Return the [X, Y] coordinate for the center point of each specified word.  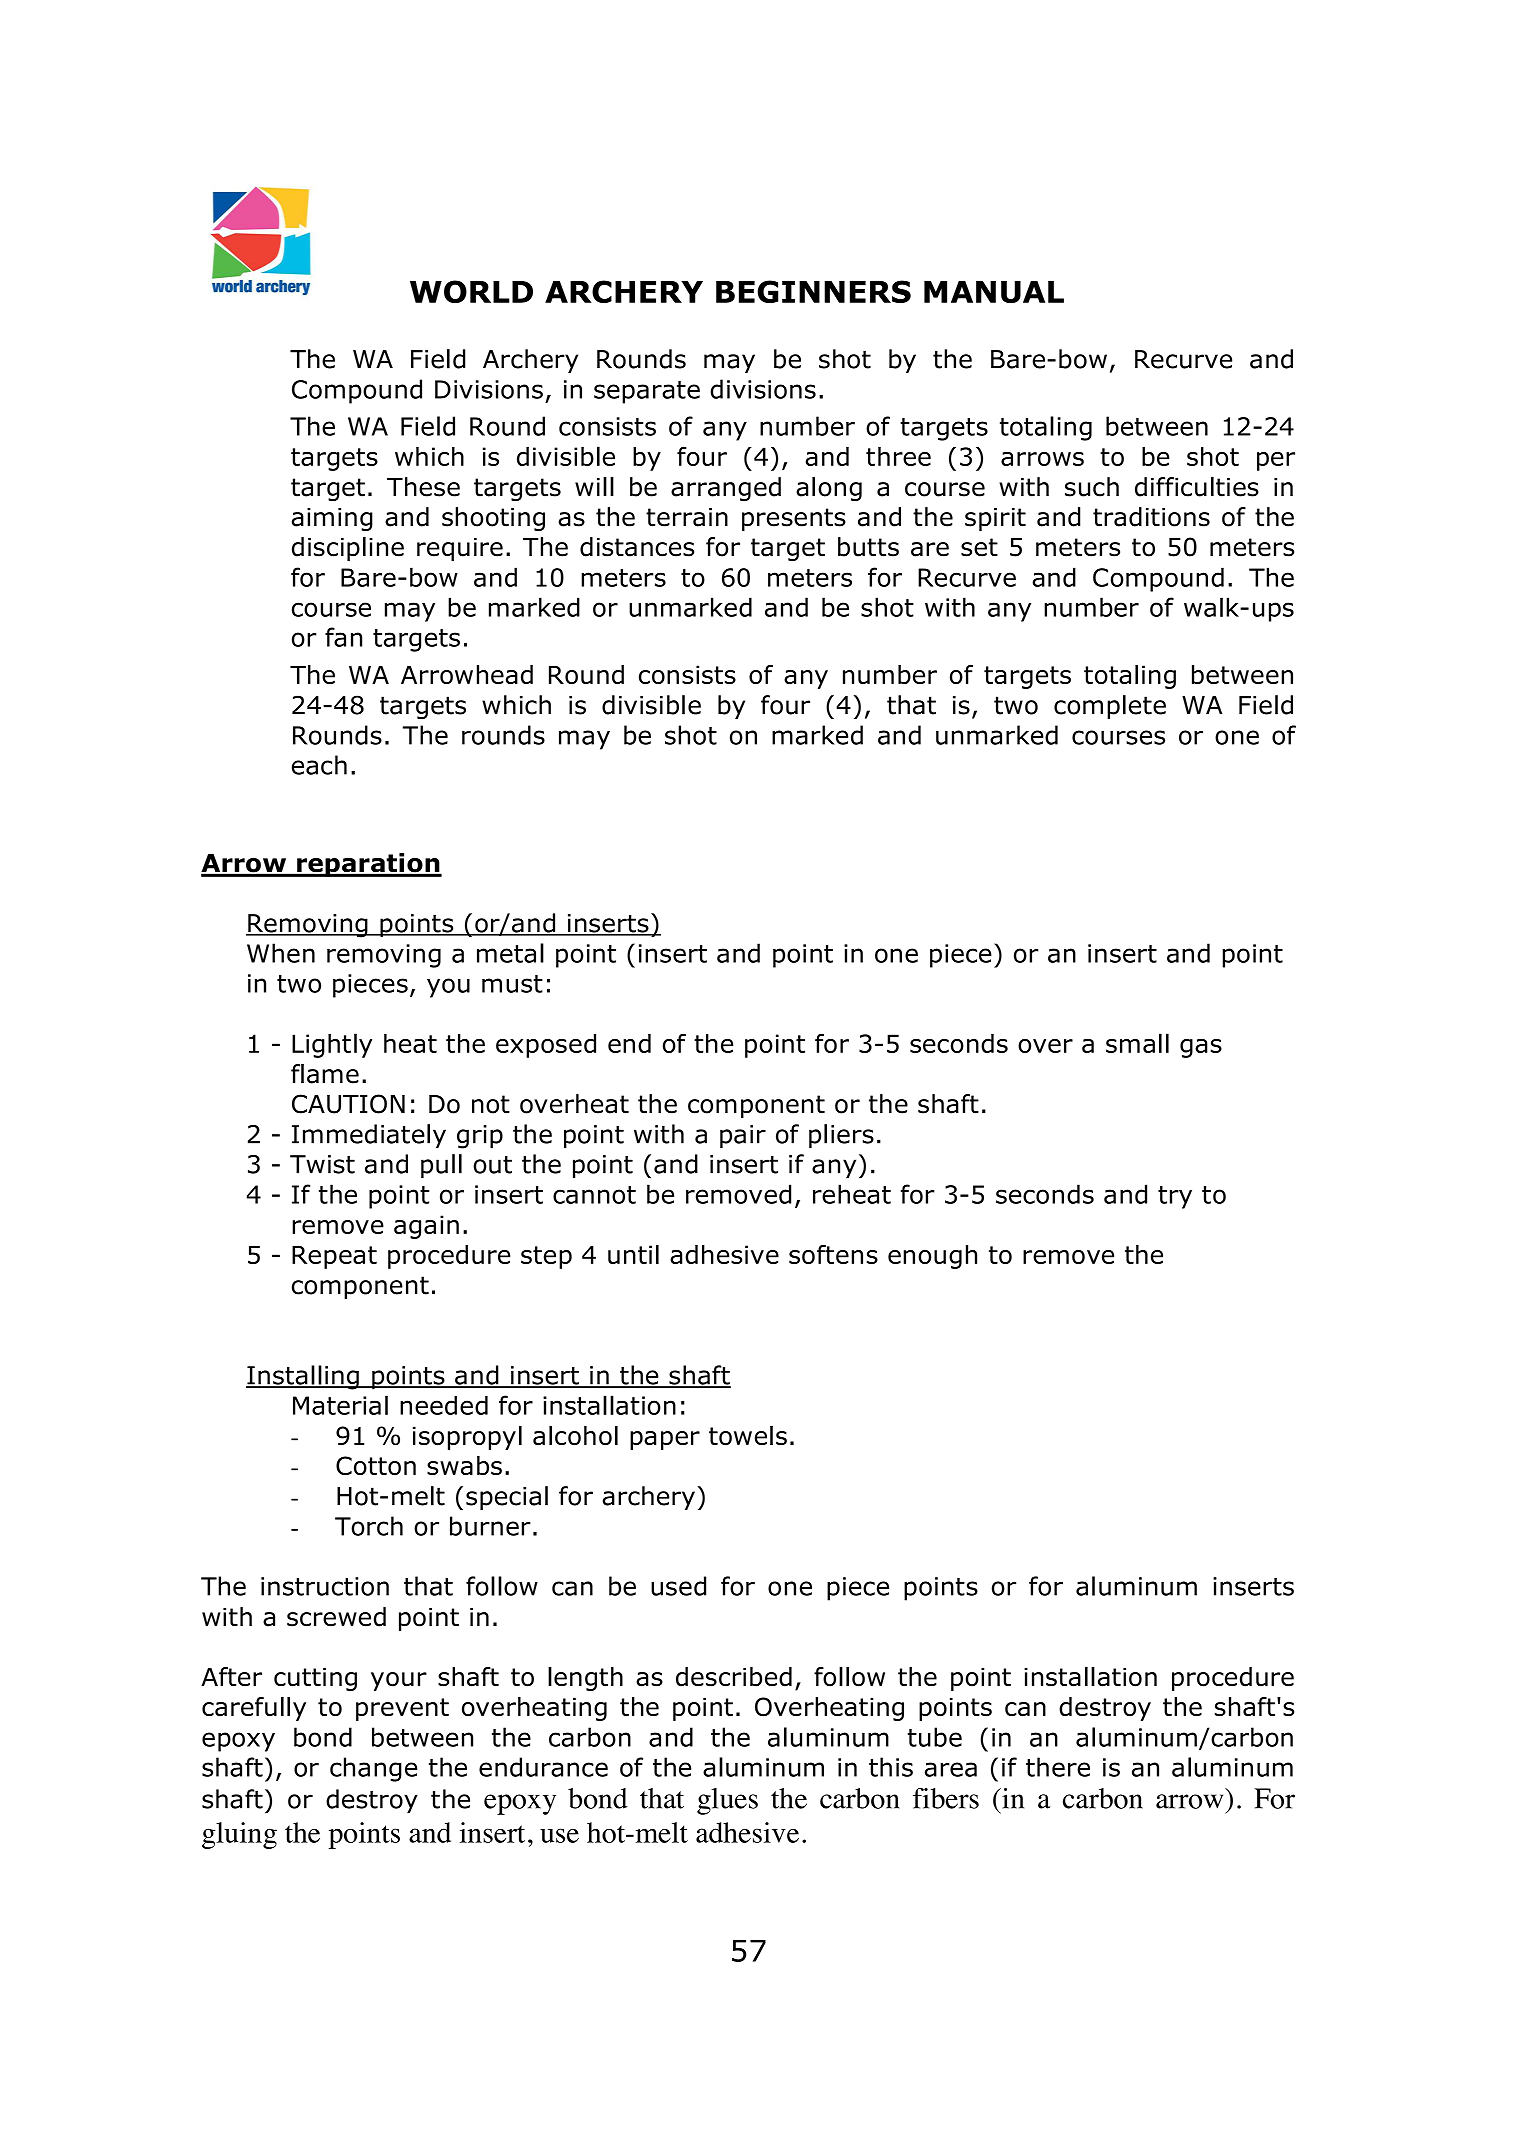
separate [647, 392]
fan [343, 637]
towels [748, 1436]
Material [340, 1405]
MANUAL [994, 292]
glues [727, 1801]
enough [932, 1257]
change [373, 1769]
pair [743, 1137]
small [1137, 1043]
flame [325, 1074]
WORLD [471, 291]
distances [637, 547]
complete [1110, 707]
